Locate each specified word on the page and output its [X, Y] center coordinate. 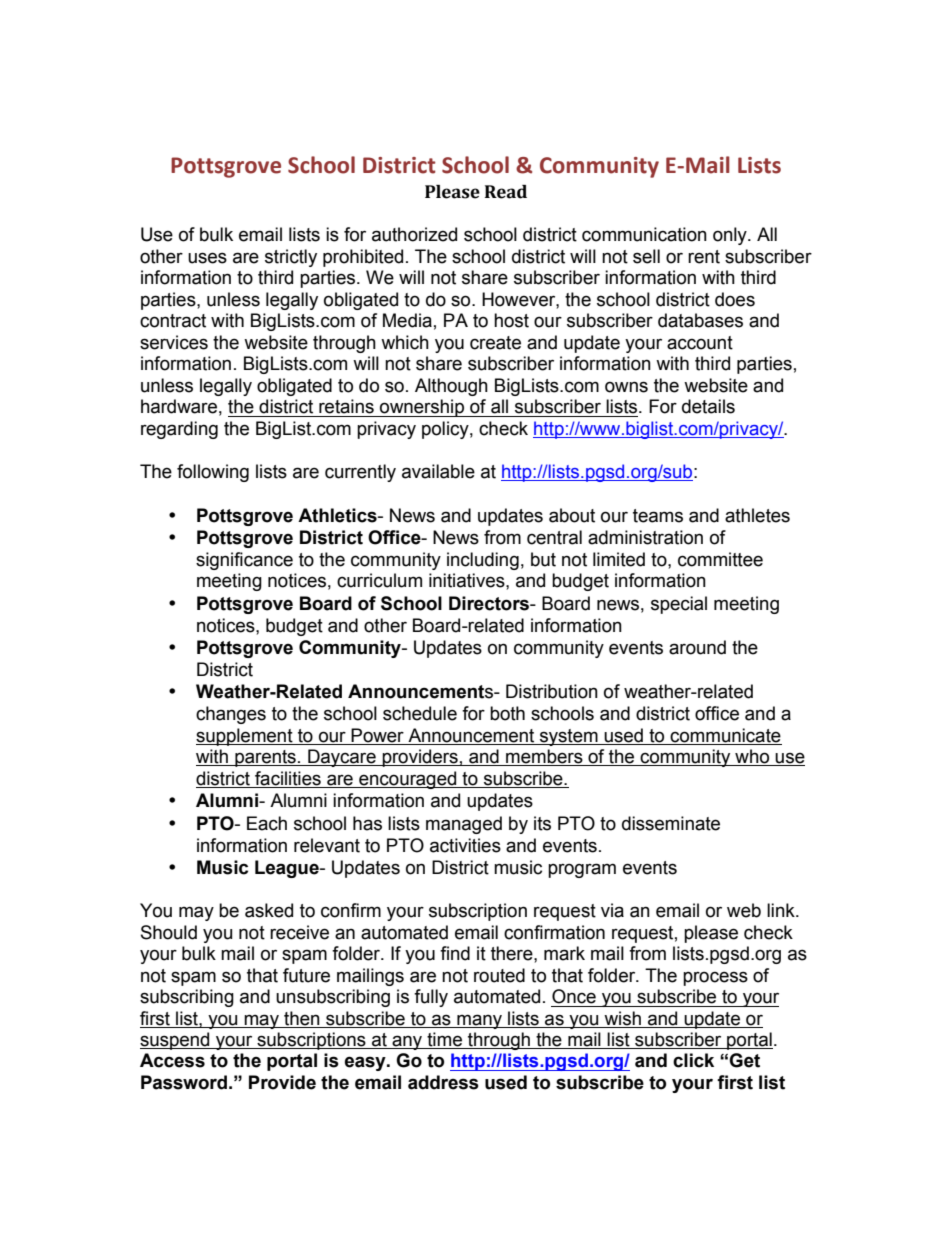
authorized [414, 234]
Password [184, 1082]
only [731, 236]
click [693, 1060]
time [444, 1040]
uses [207, 258]
